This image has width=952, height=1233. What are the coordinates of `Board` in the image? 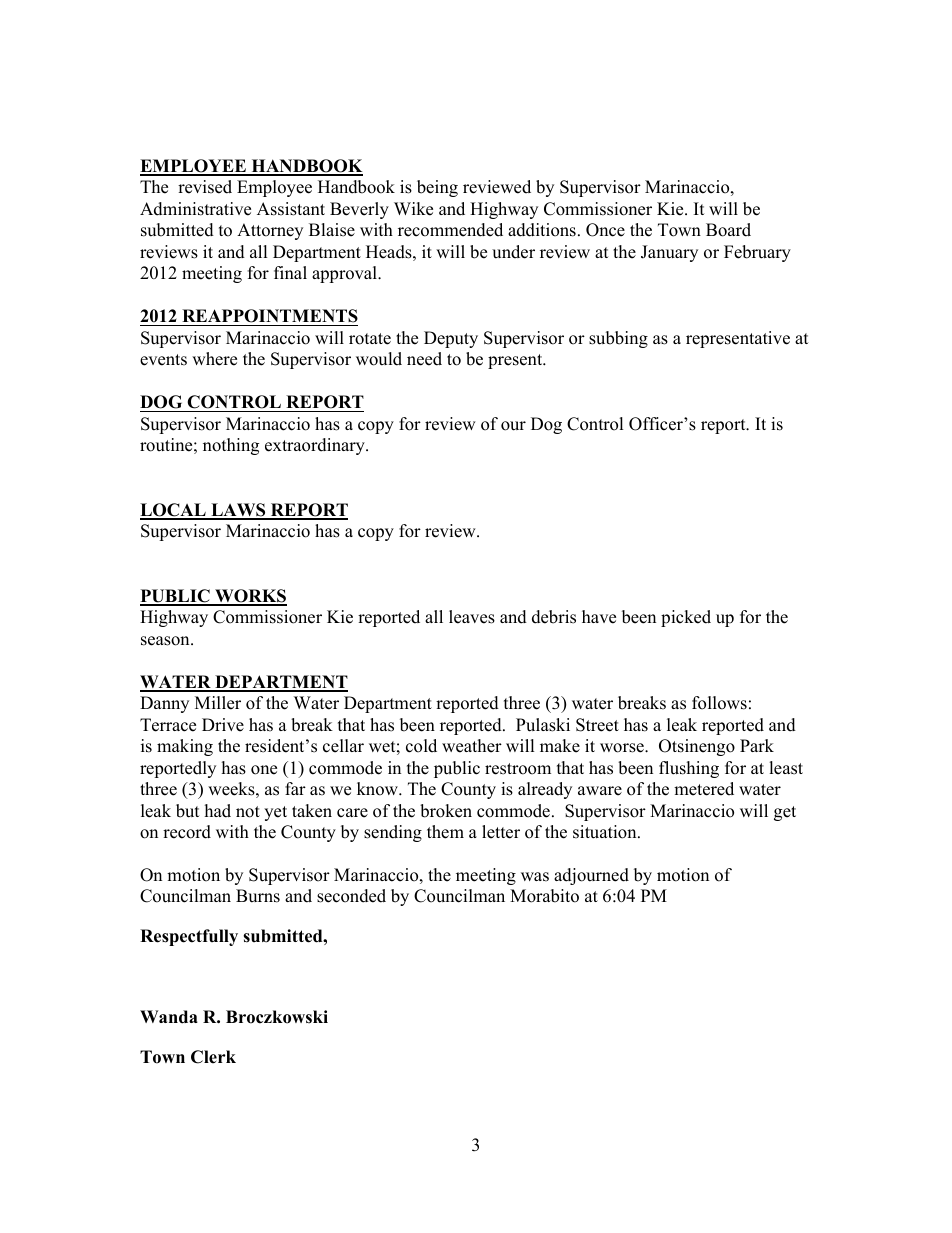 It's located at (728, 230).
